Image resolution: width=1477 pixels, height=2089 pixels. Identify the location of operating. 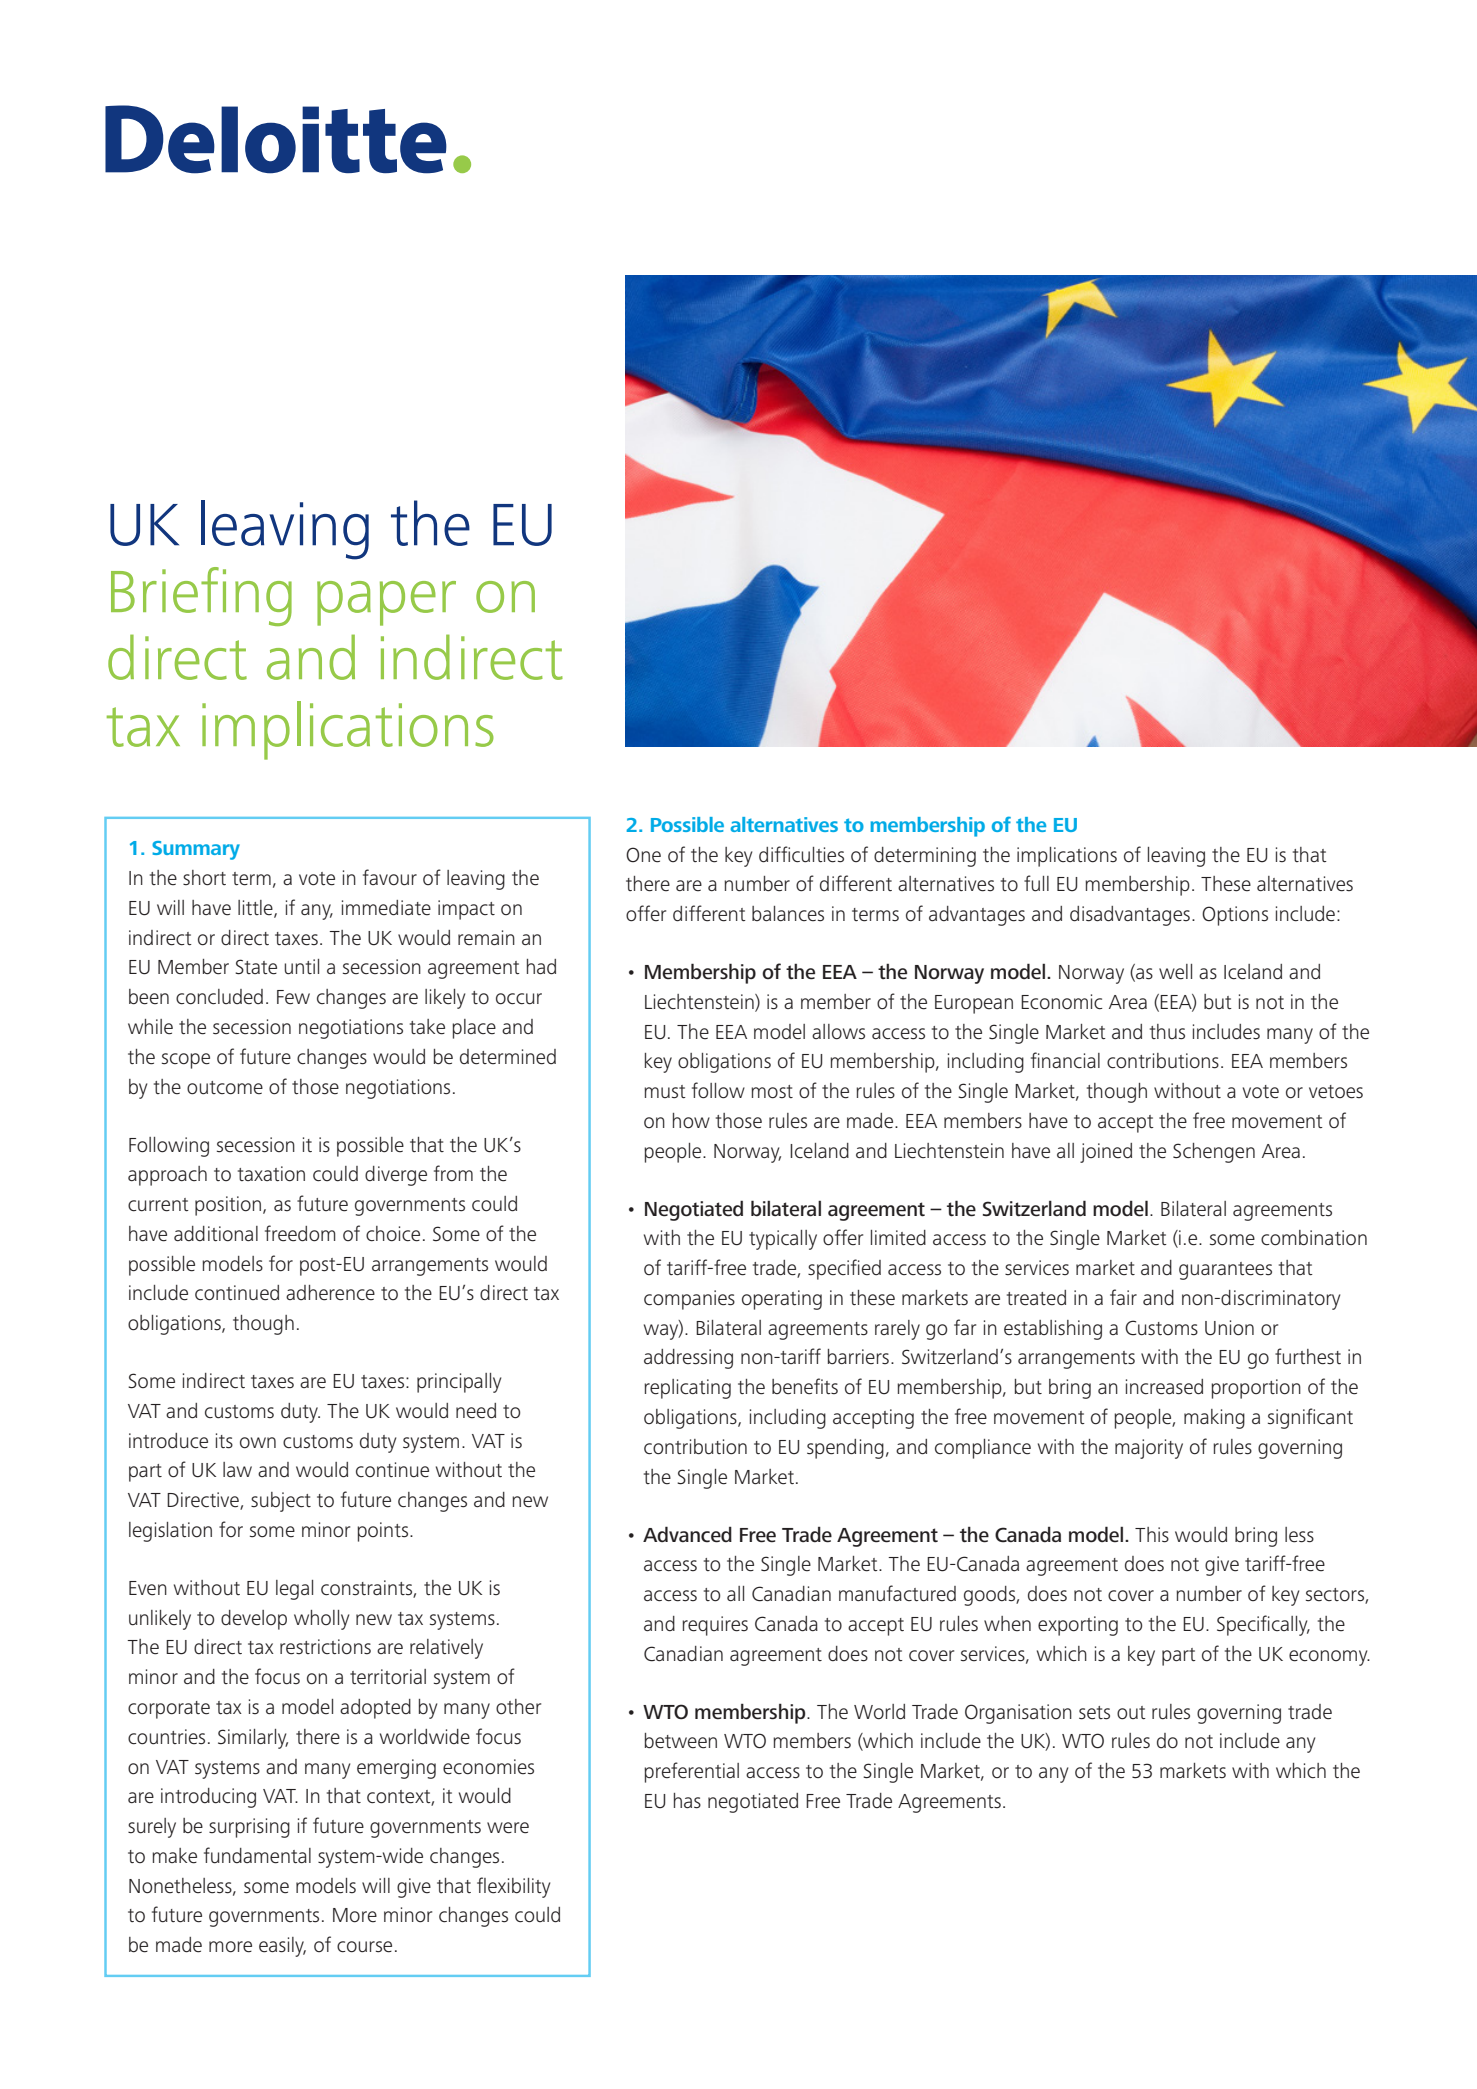
(782, 1300).
